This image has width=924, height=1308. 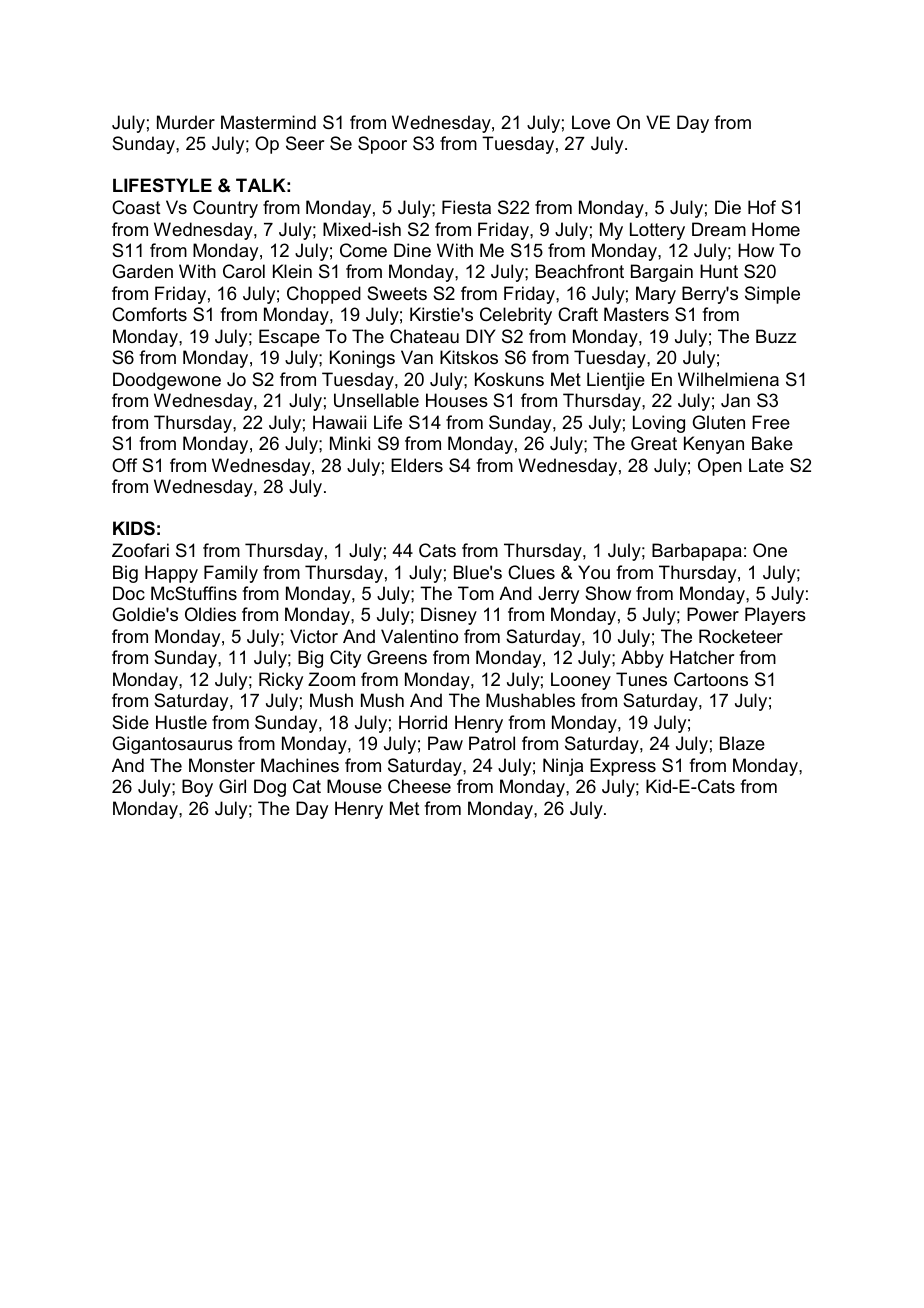 What do you see at coordinates (417, 357) in the image?
I see `Van` at bounding box center [417, 357].
